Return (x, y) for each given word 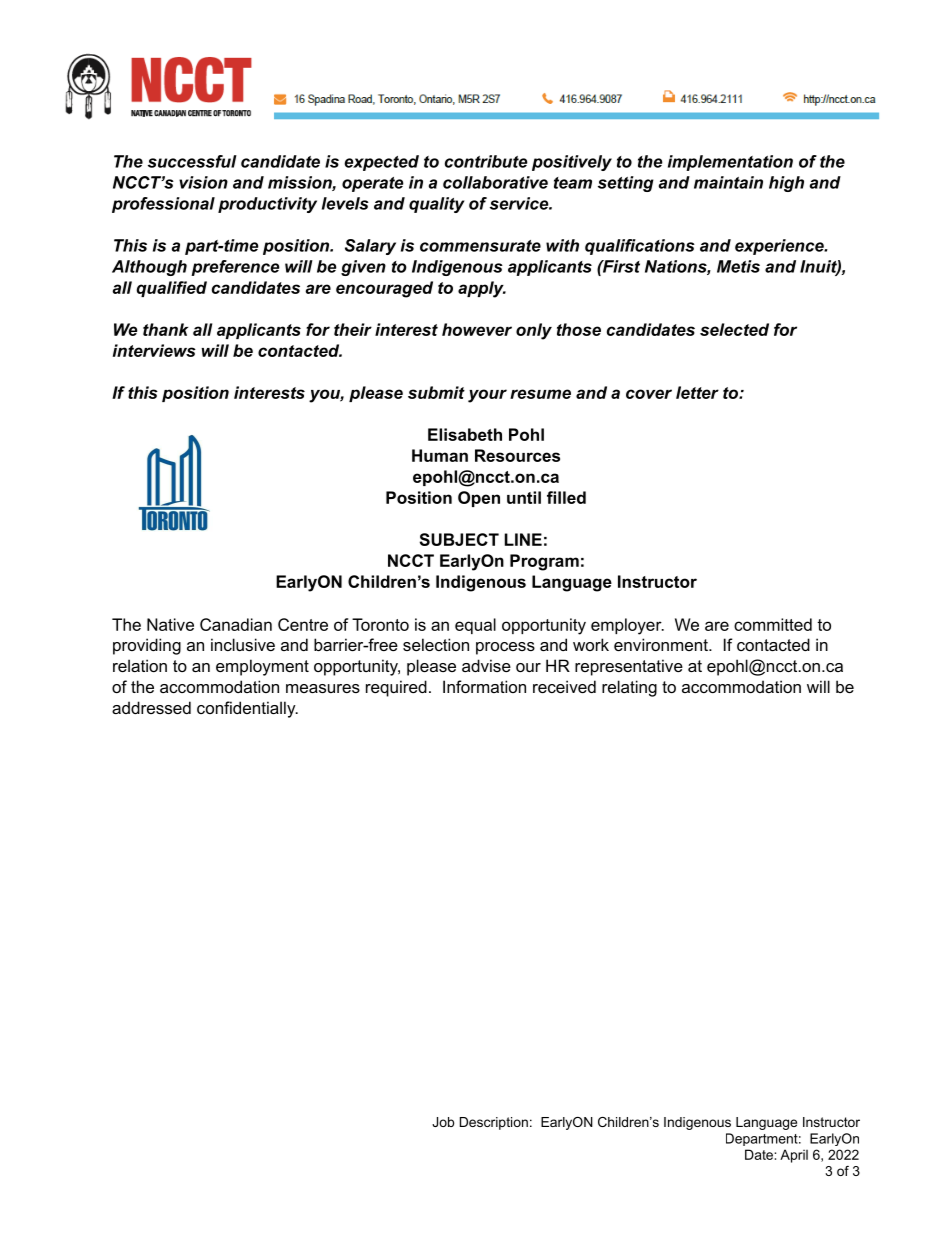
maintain (728, 182)
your (487, 396)
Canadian (236, 624)
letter (697, 392)
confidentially (247, 709)
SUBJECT (459, 539)
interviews (154, 350)
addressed (151, 707)
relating (629, 688)
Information (484, 686)
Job (443, 1122)
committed (773, 624)
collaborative (495, 182)
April (794, 1156)
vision (203, 182)
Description (494, 1123)
